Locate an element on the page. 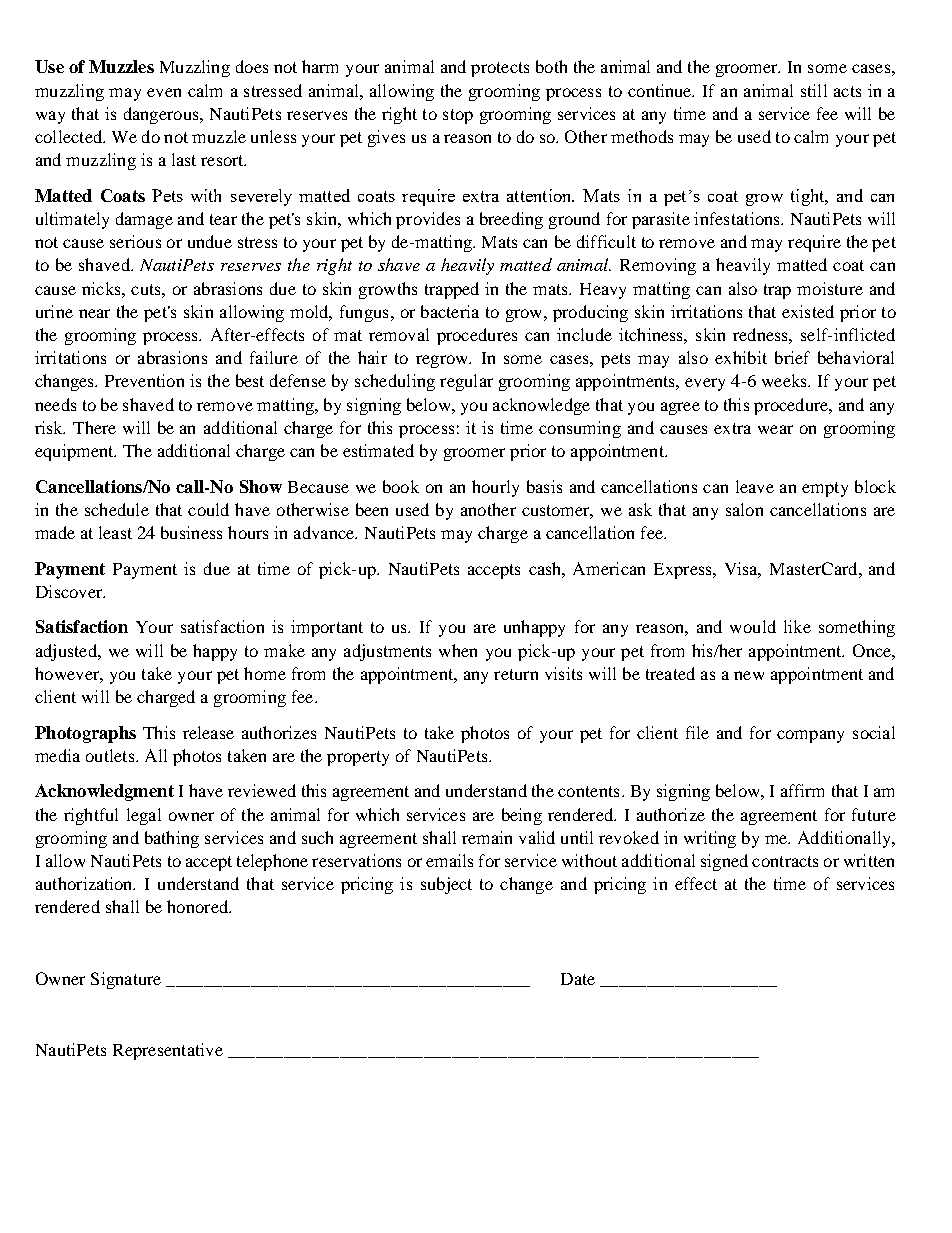 Image resolution: width=952 pixels, height=1233 pixels. Date is located at coordinates (578, 979).
